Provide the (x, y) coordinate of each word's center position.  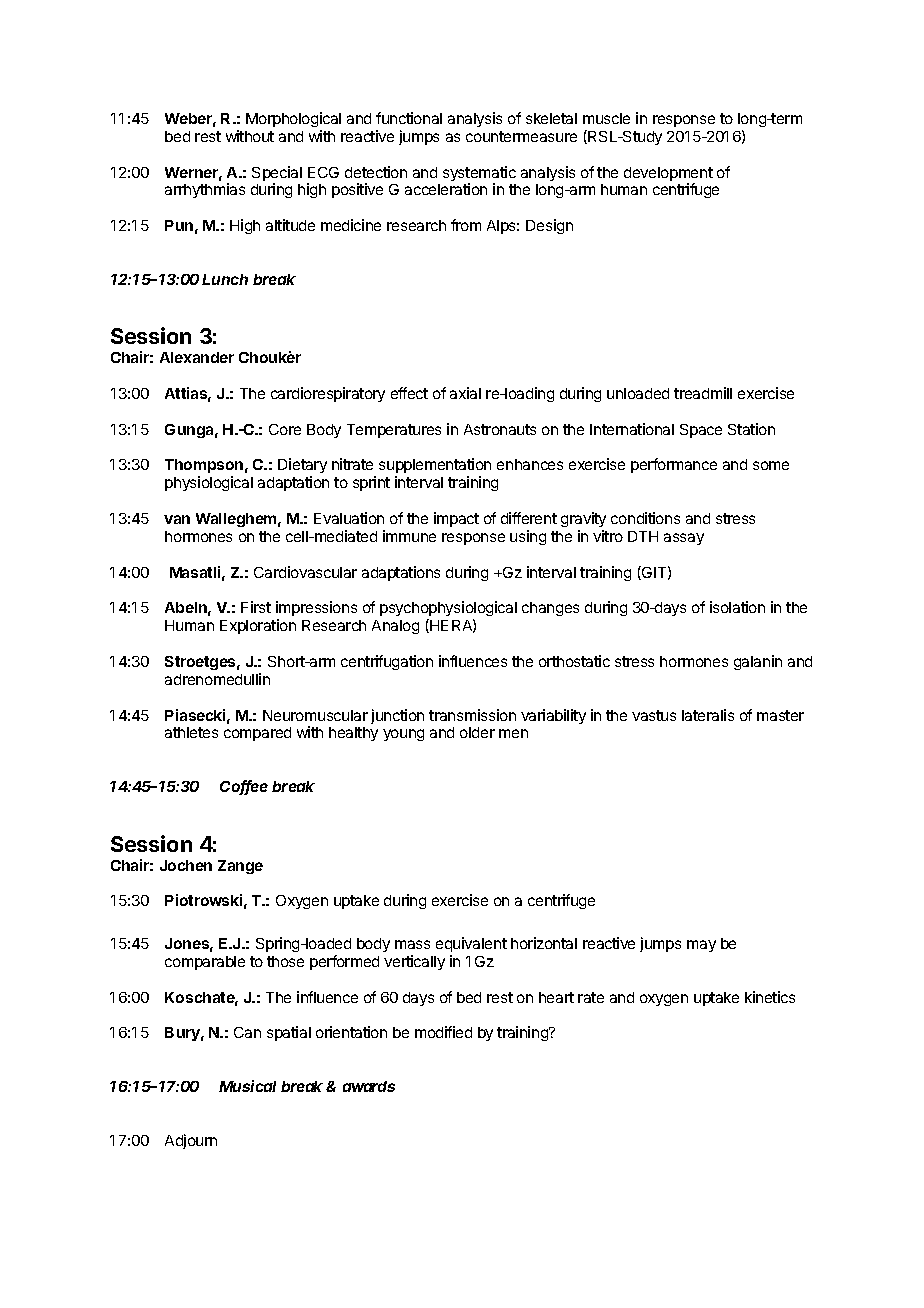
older (477, 732)
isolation (737, 607)
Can (247, 1032)
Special (277, 175)
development (668, 175)
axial (465, 393)
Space (701, 431)
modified (443, 1032)
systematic (479, 175)
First (256, 607)
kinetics (770, 997)
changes (550, 609)
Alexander (197, 357)
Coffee (244, 787)
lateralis (708, 715)
